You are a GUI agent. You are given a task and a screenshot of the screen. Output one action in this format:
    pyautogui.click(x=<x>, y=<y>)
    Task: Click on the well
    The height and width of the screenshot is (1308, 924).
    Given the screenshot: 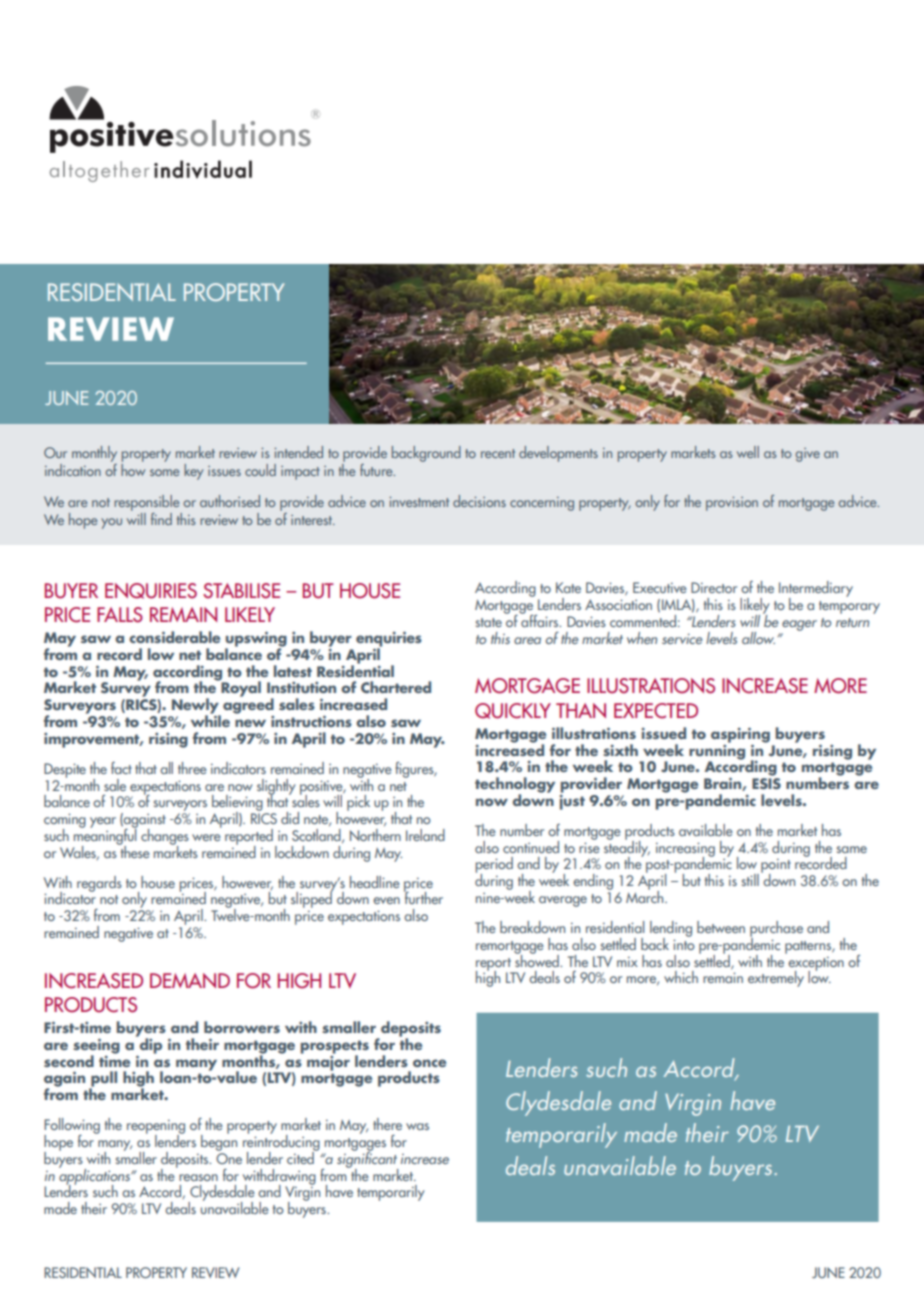 What is the action you would take?
    pyautogui.click(x=748, y=452)
